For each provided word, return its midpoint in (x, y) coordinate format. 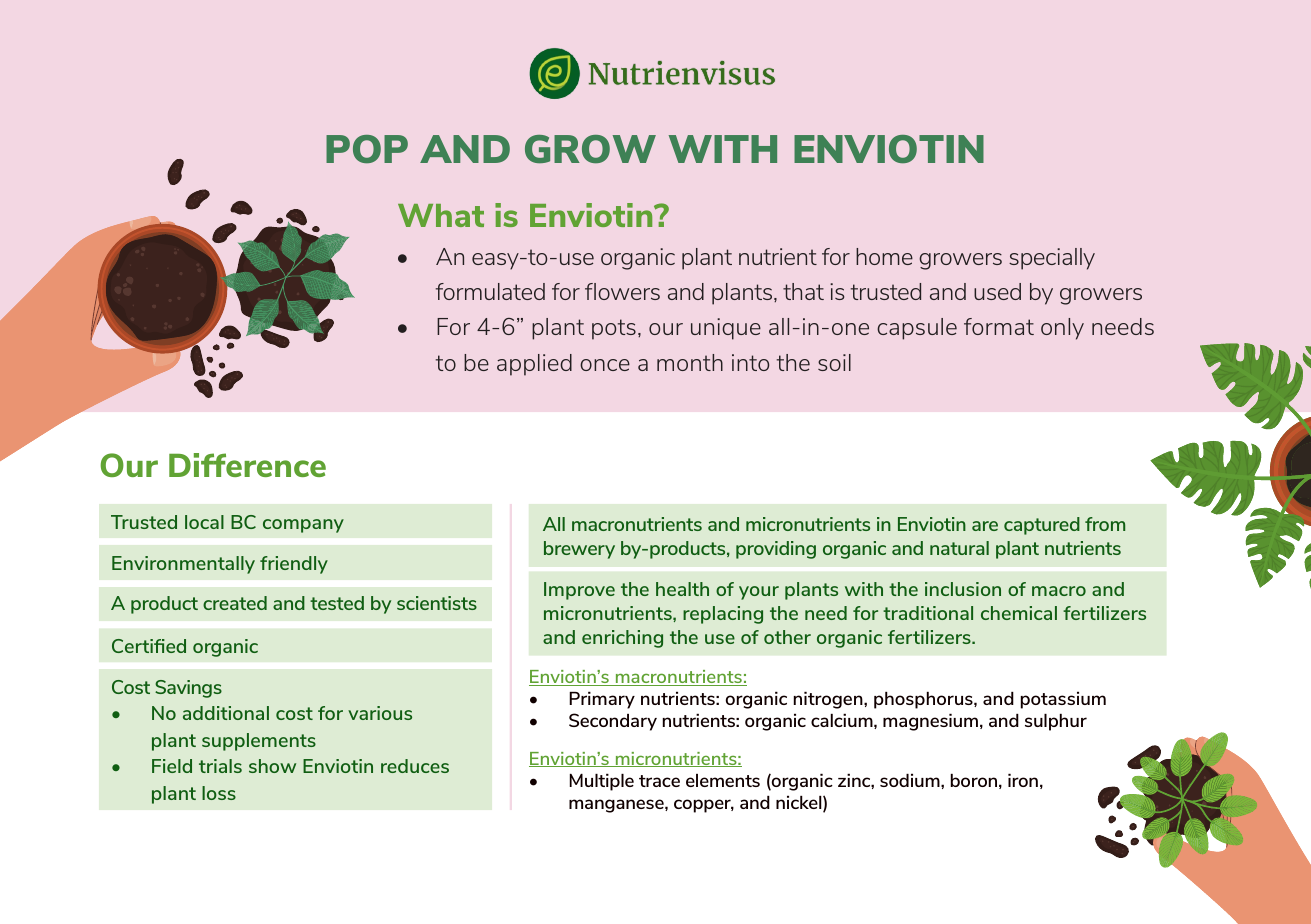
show (272, 766)
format (999, 326)
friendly (294, 565)
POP (367, 149)
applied (534, 365)
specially (1052, 259)
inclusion (963, 589)
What (441, 215)
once (605, 365)
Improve (579, 591)
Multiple (602, 782)
